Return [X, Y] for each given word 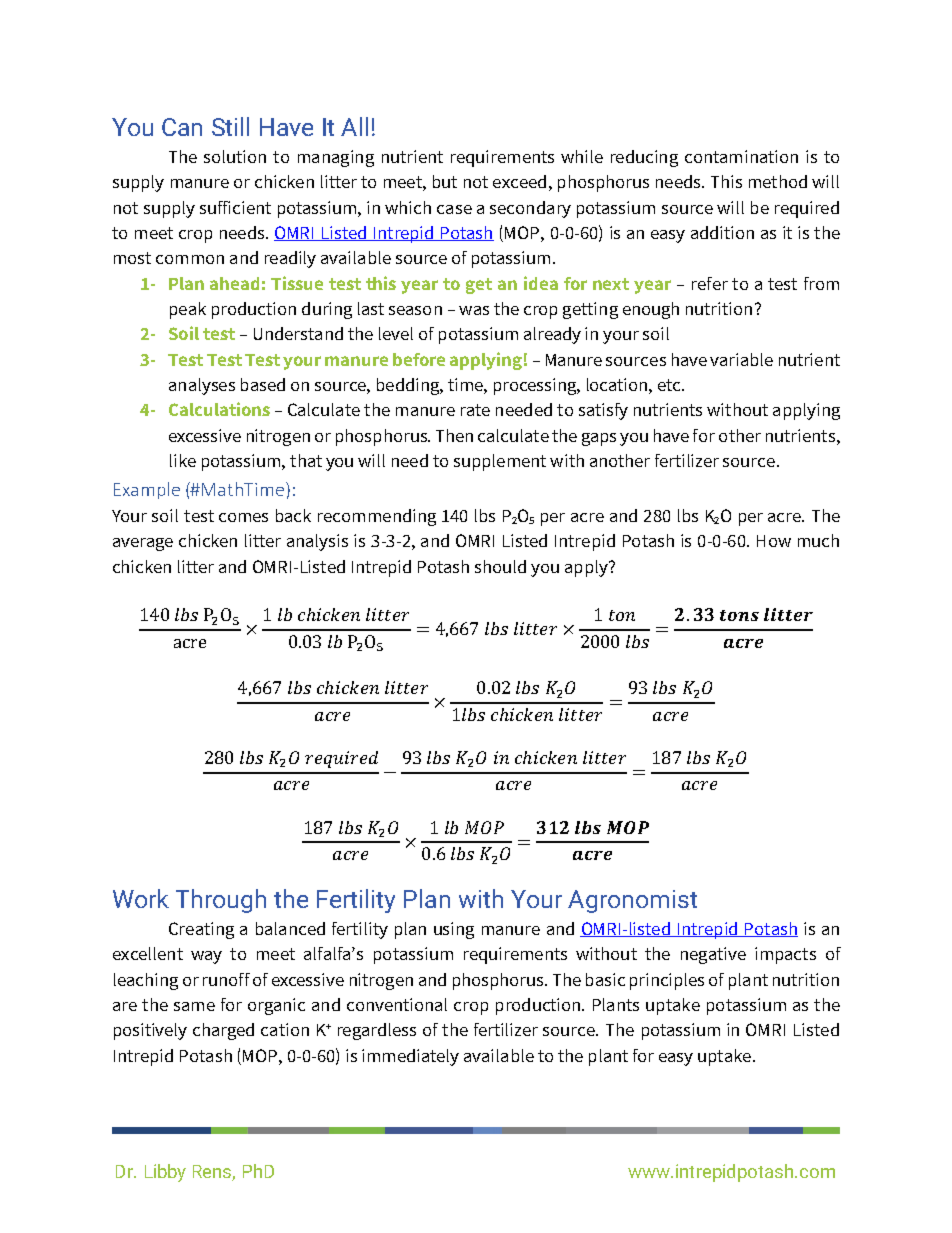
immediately [410, 1057]
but [445, 181]
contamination [741, 156]
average [143, 544]
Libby [165, 1173]
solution [235, 156]
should [500, 566]
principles [667, 981]
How [774, 541]
